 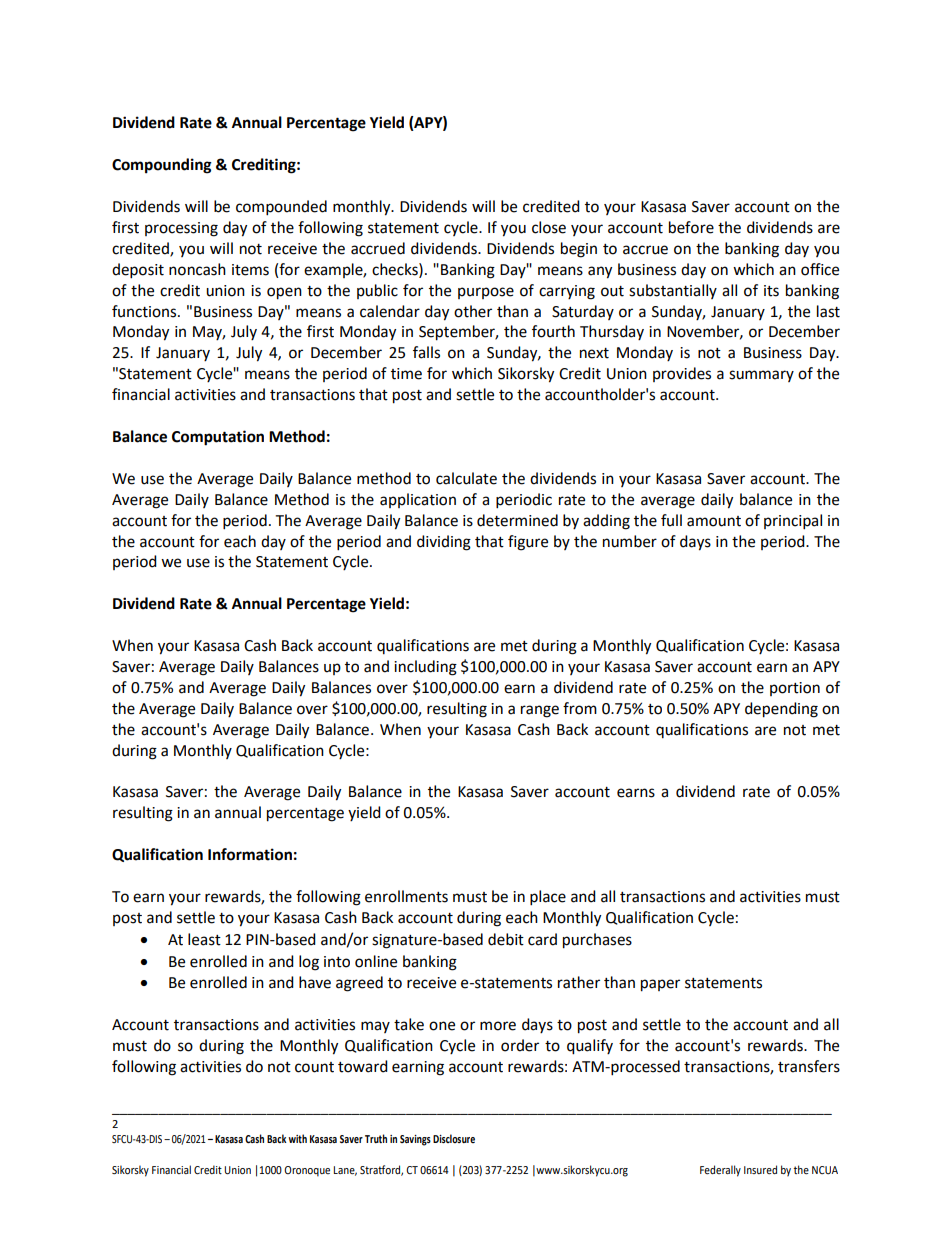 What do you see at coordinates (795, 689) in the page?
I see `portion` at bounding box center [795, 689].
